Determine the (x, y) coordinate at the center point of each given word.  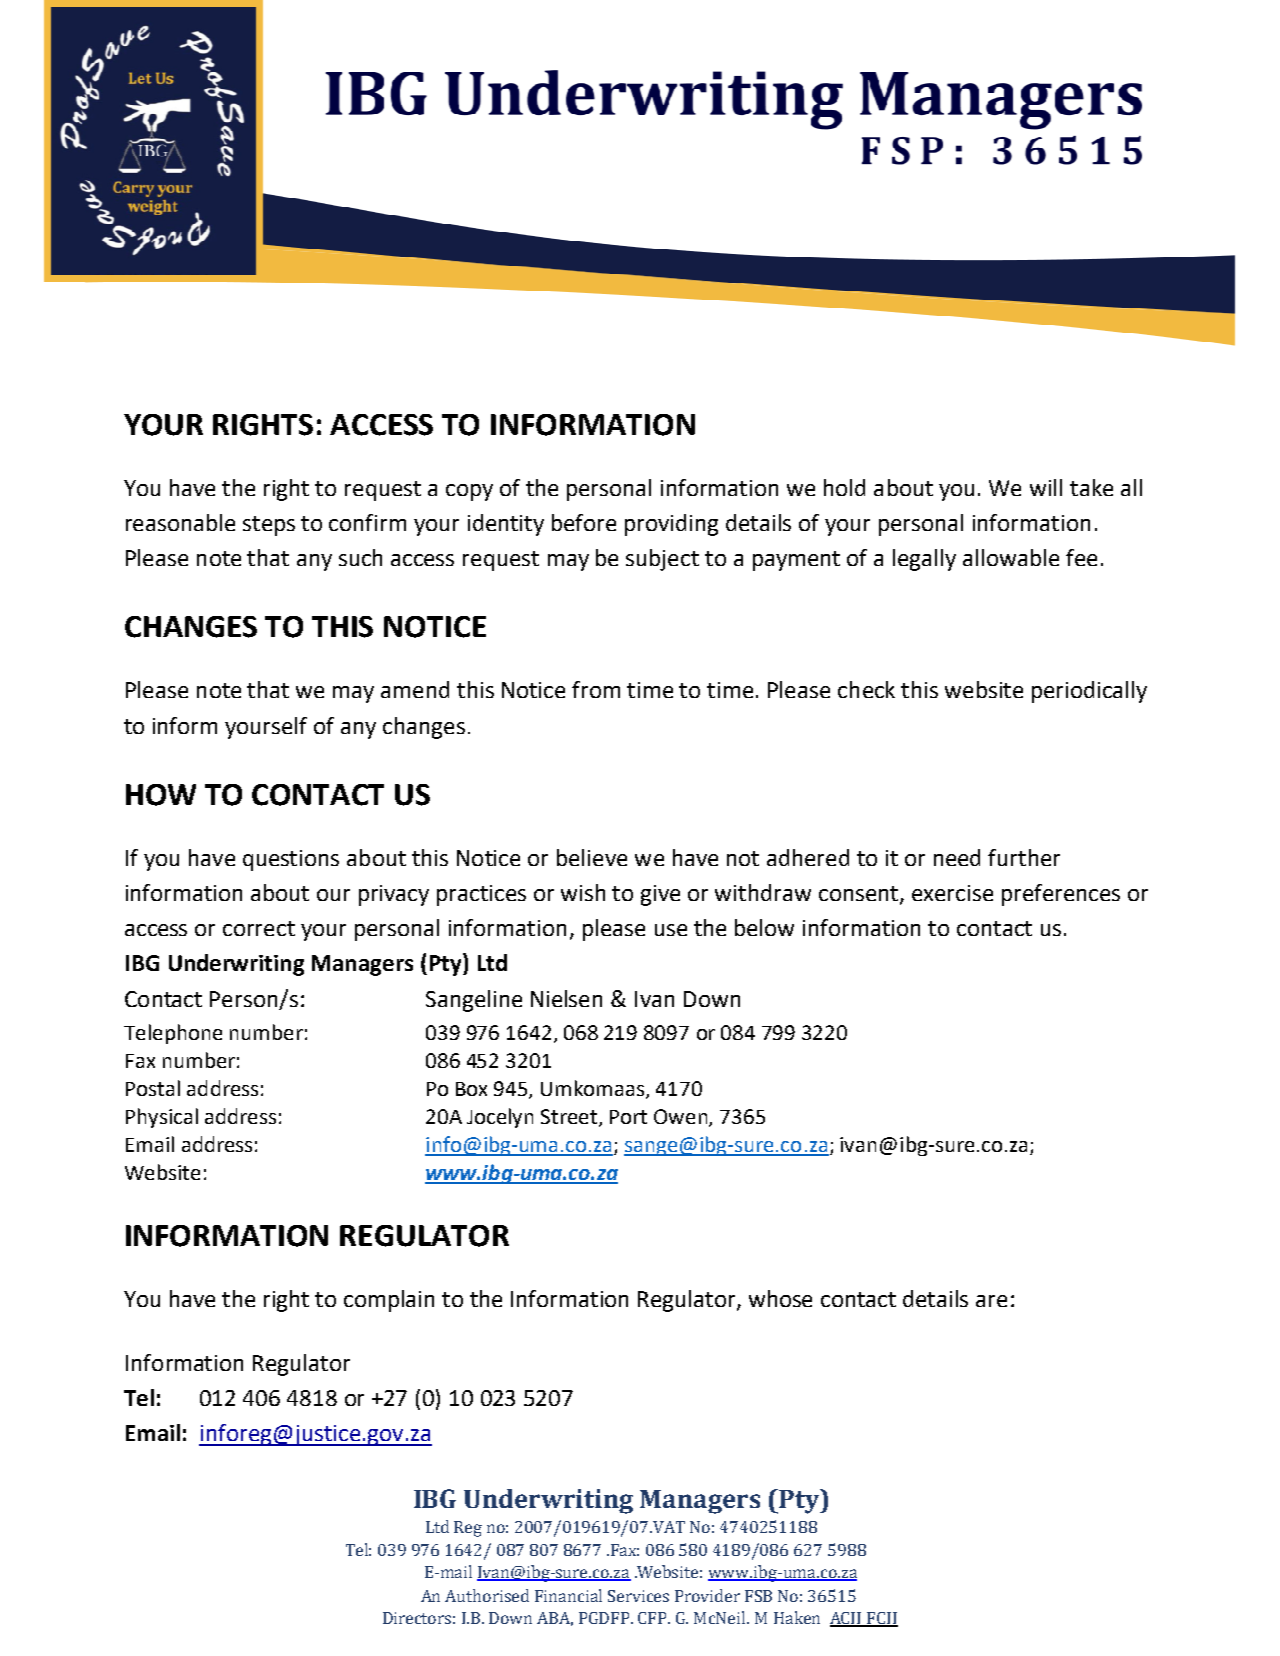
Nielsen (566, 998)
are (991, 1301)
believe (592, 857)
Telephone (173, 1034)
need (957, 857)
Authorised (487, 1595)
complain (389, 1301)
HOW (161, 795)
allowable (1011, 557)
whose (780, 1298)
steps (269, 526)
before (584, 522)
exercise (952, 893)
